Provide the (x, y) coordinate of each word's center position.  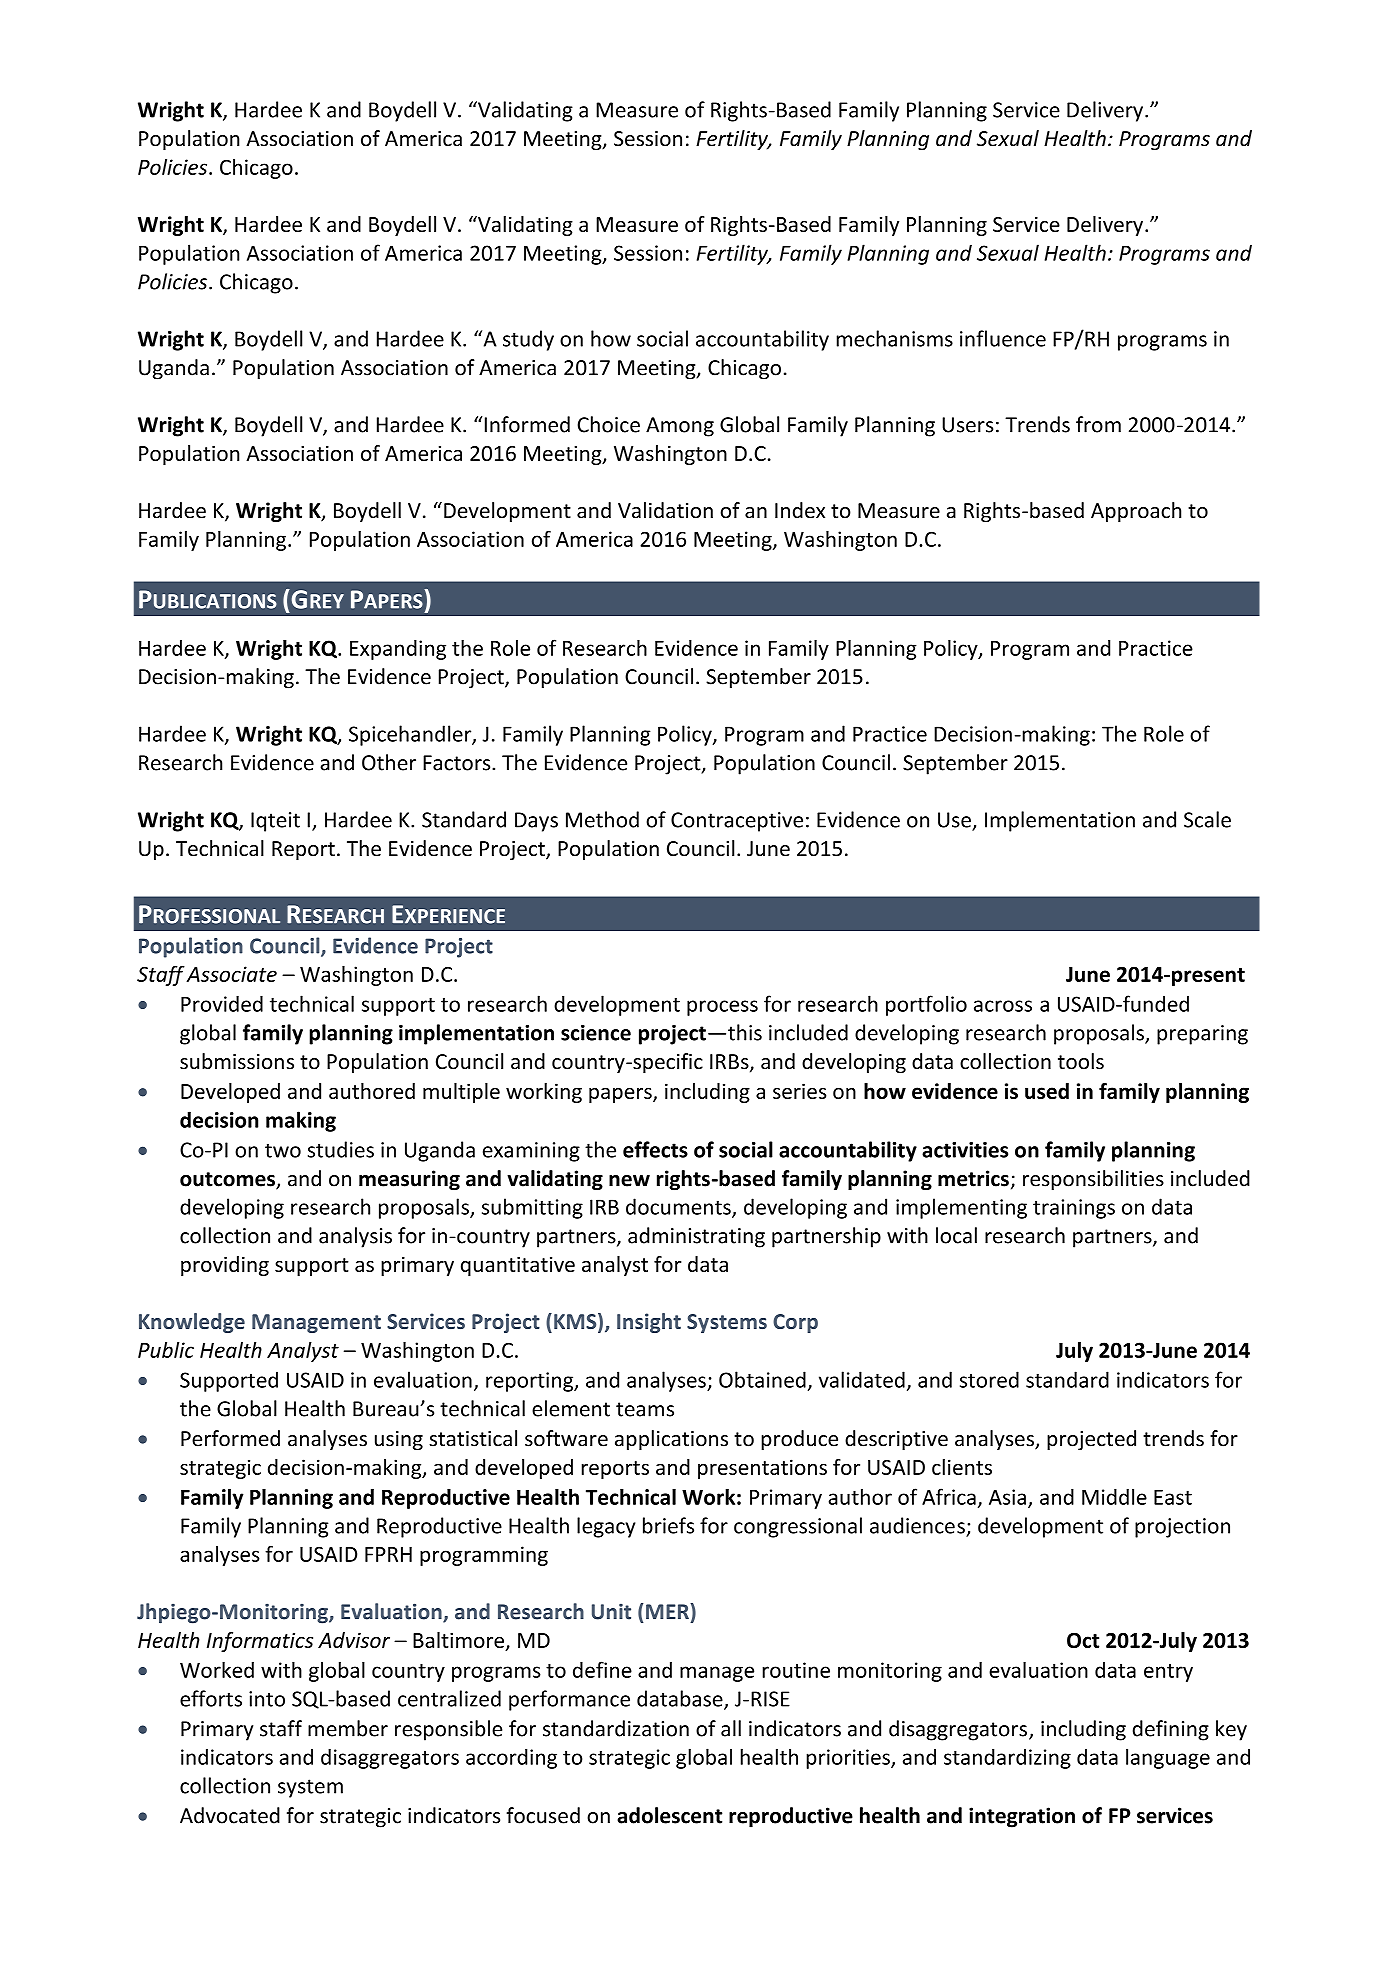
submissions (237, 1061)
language (1168, 1758)
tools (1081, 1061)
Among (680, 427)
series (799, 1091)
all (731, 1728)
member (348, 1728)
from (1098, 424)
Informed (527, 424)
